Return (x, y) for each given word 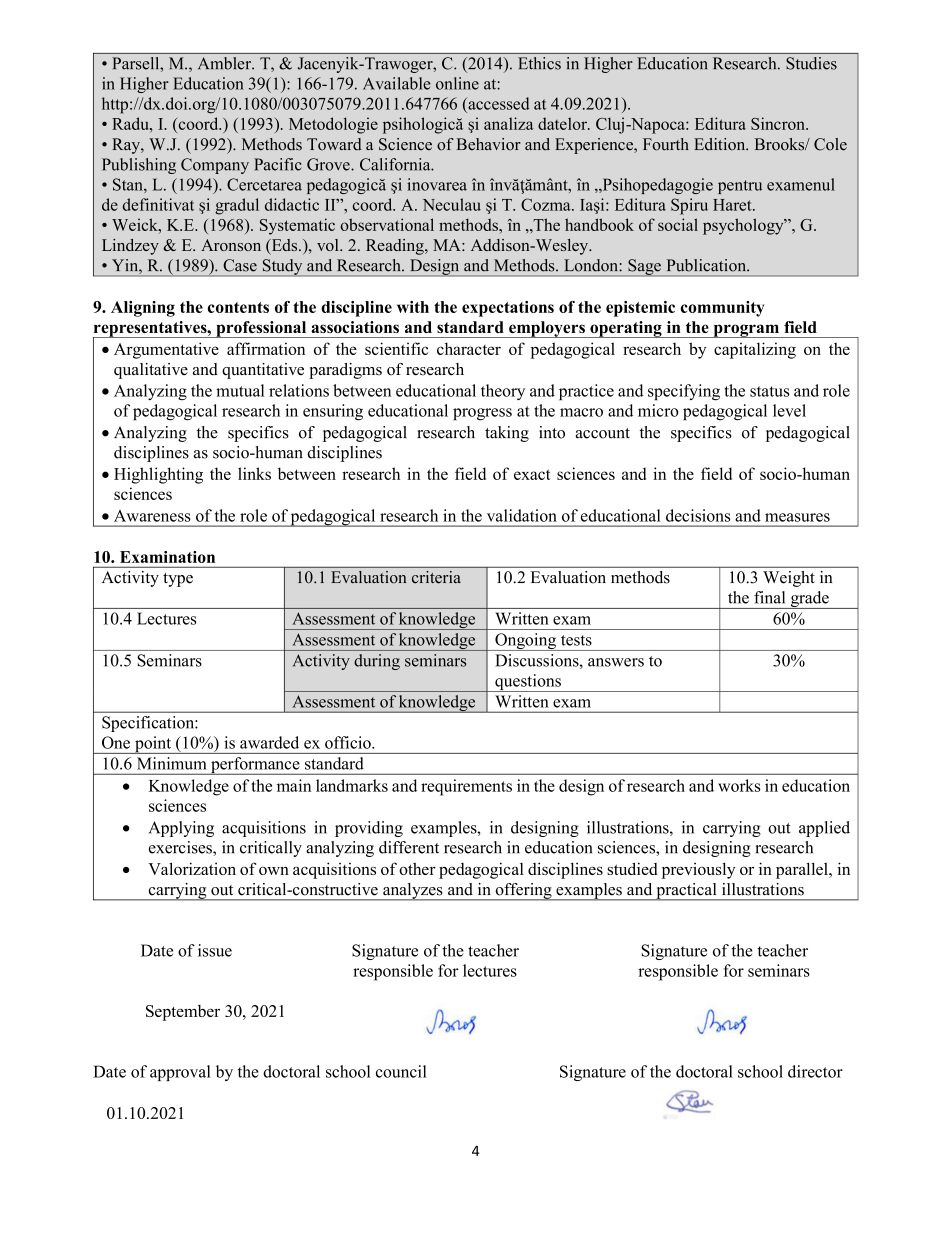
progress (482, 414)
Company (215, 166)
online (457, 83)
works (739, 785)
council (401, 1071)
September (183, 1013)
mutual (240, 390)
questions (528, 683)
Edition (721, 144)
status (770, 391)
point (153, 745)
